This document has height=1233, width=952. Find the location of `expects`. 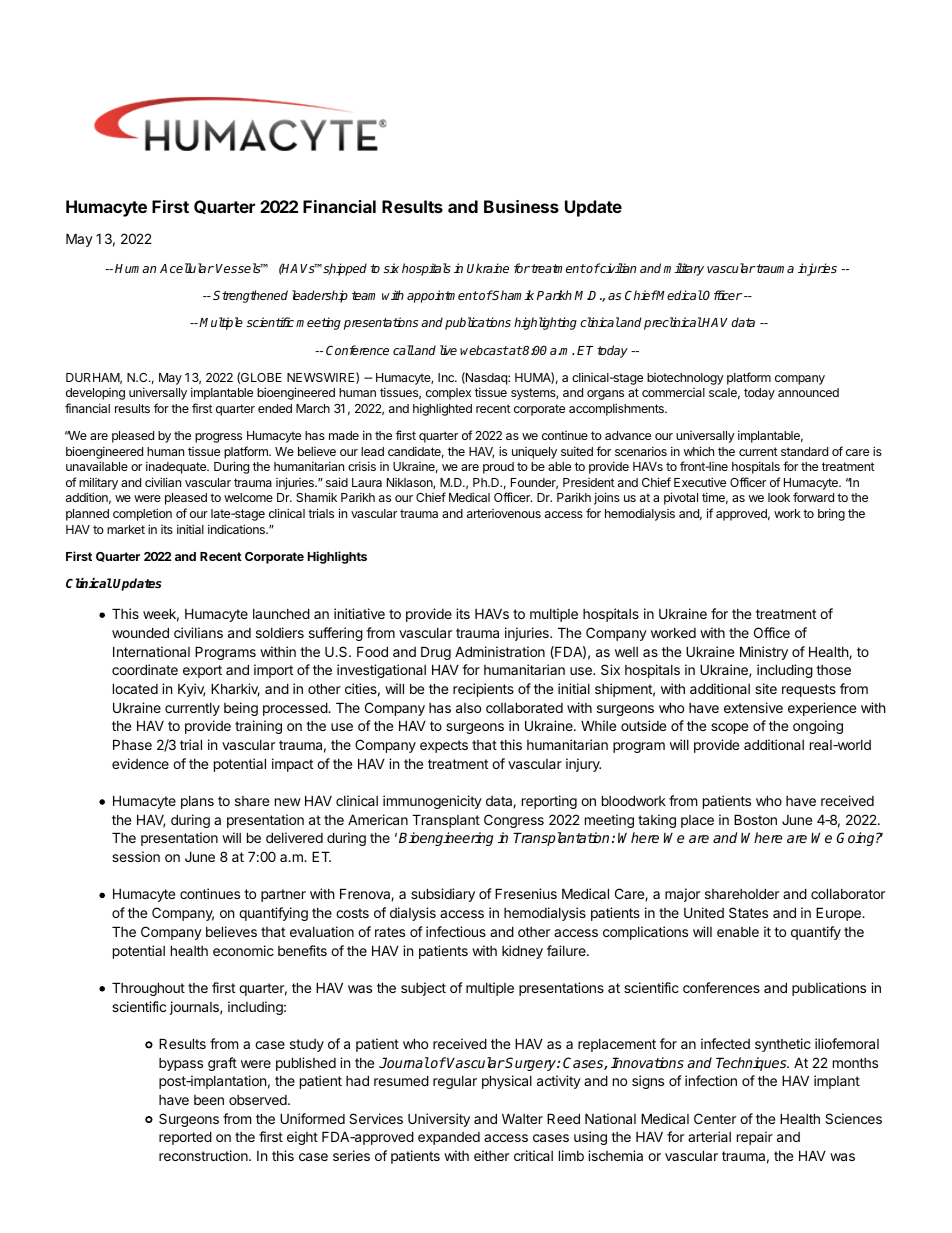

expects is located at coordinates (444, 746).
